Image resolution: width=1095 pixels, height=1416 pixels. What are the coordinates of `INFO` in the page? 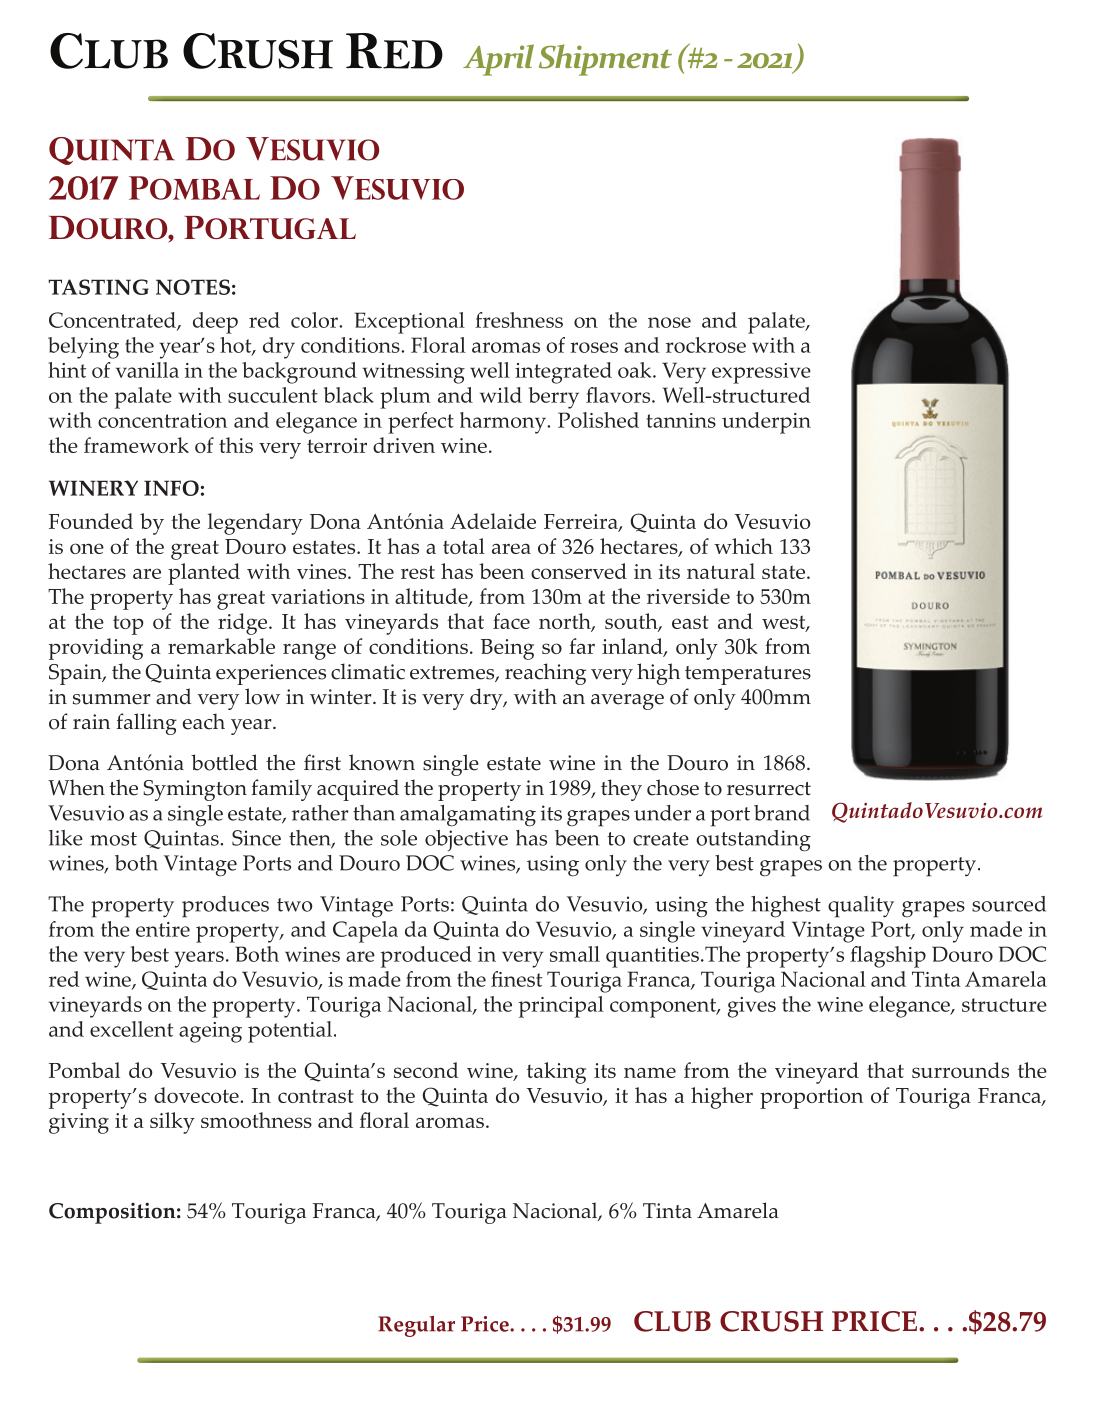 It's located at (171, 488).
